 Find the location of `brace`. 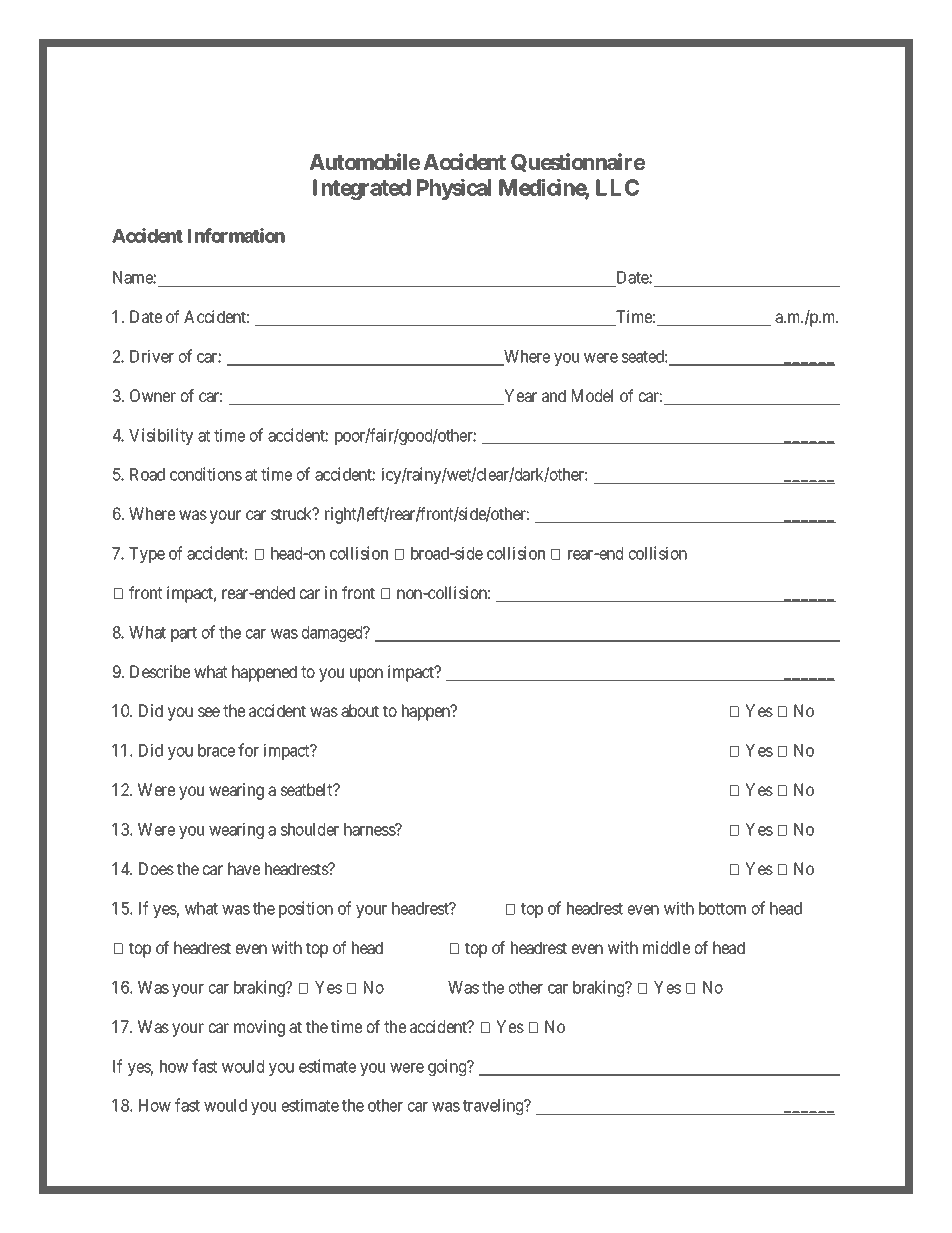

brace is located at coordinates (216, 750).
